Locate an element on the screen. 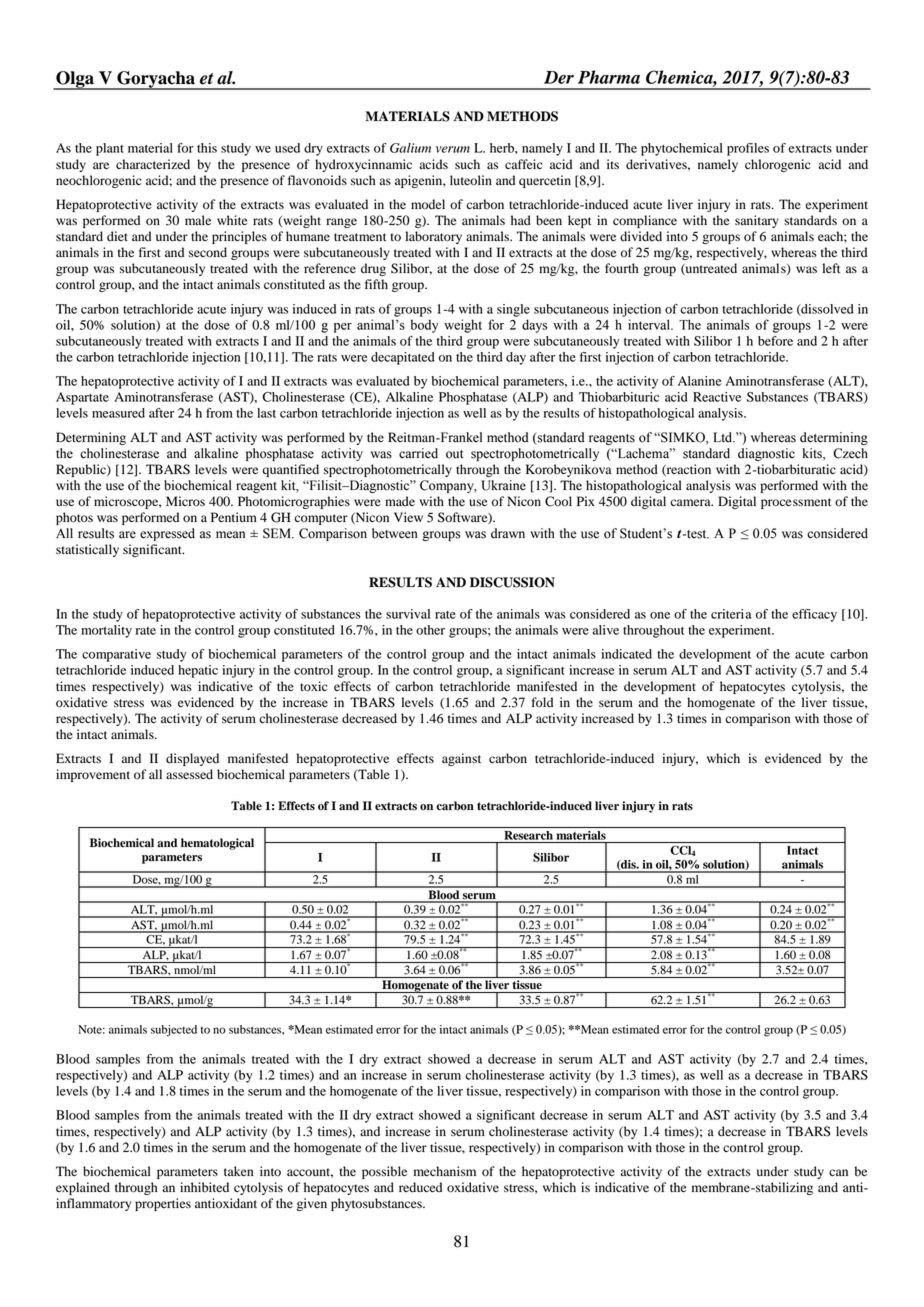  criteria is located at coordinates (731, 614).
